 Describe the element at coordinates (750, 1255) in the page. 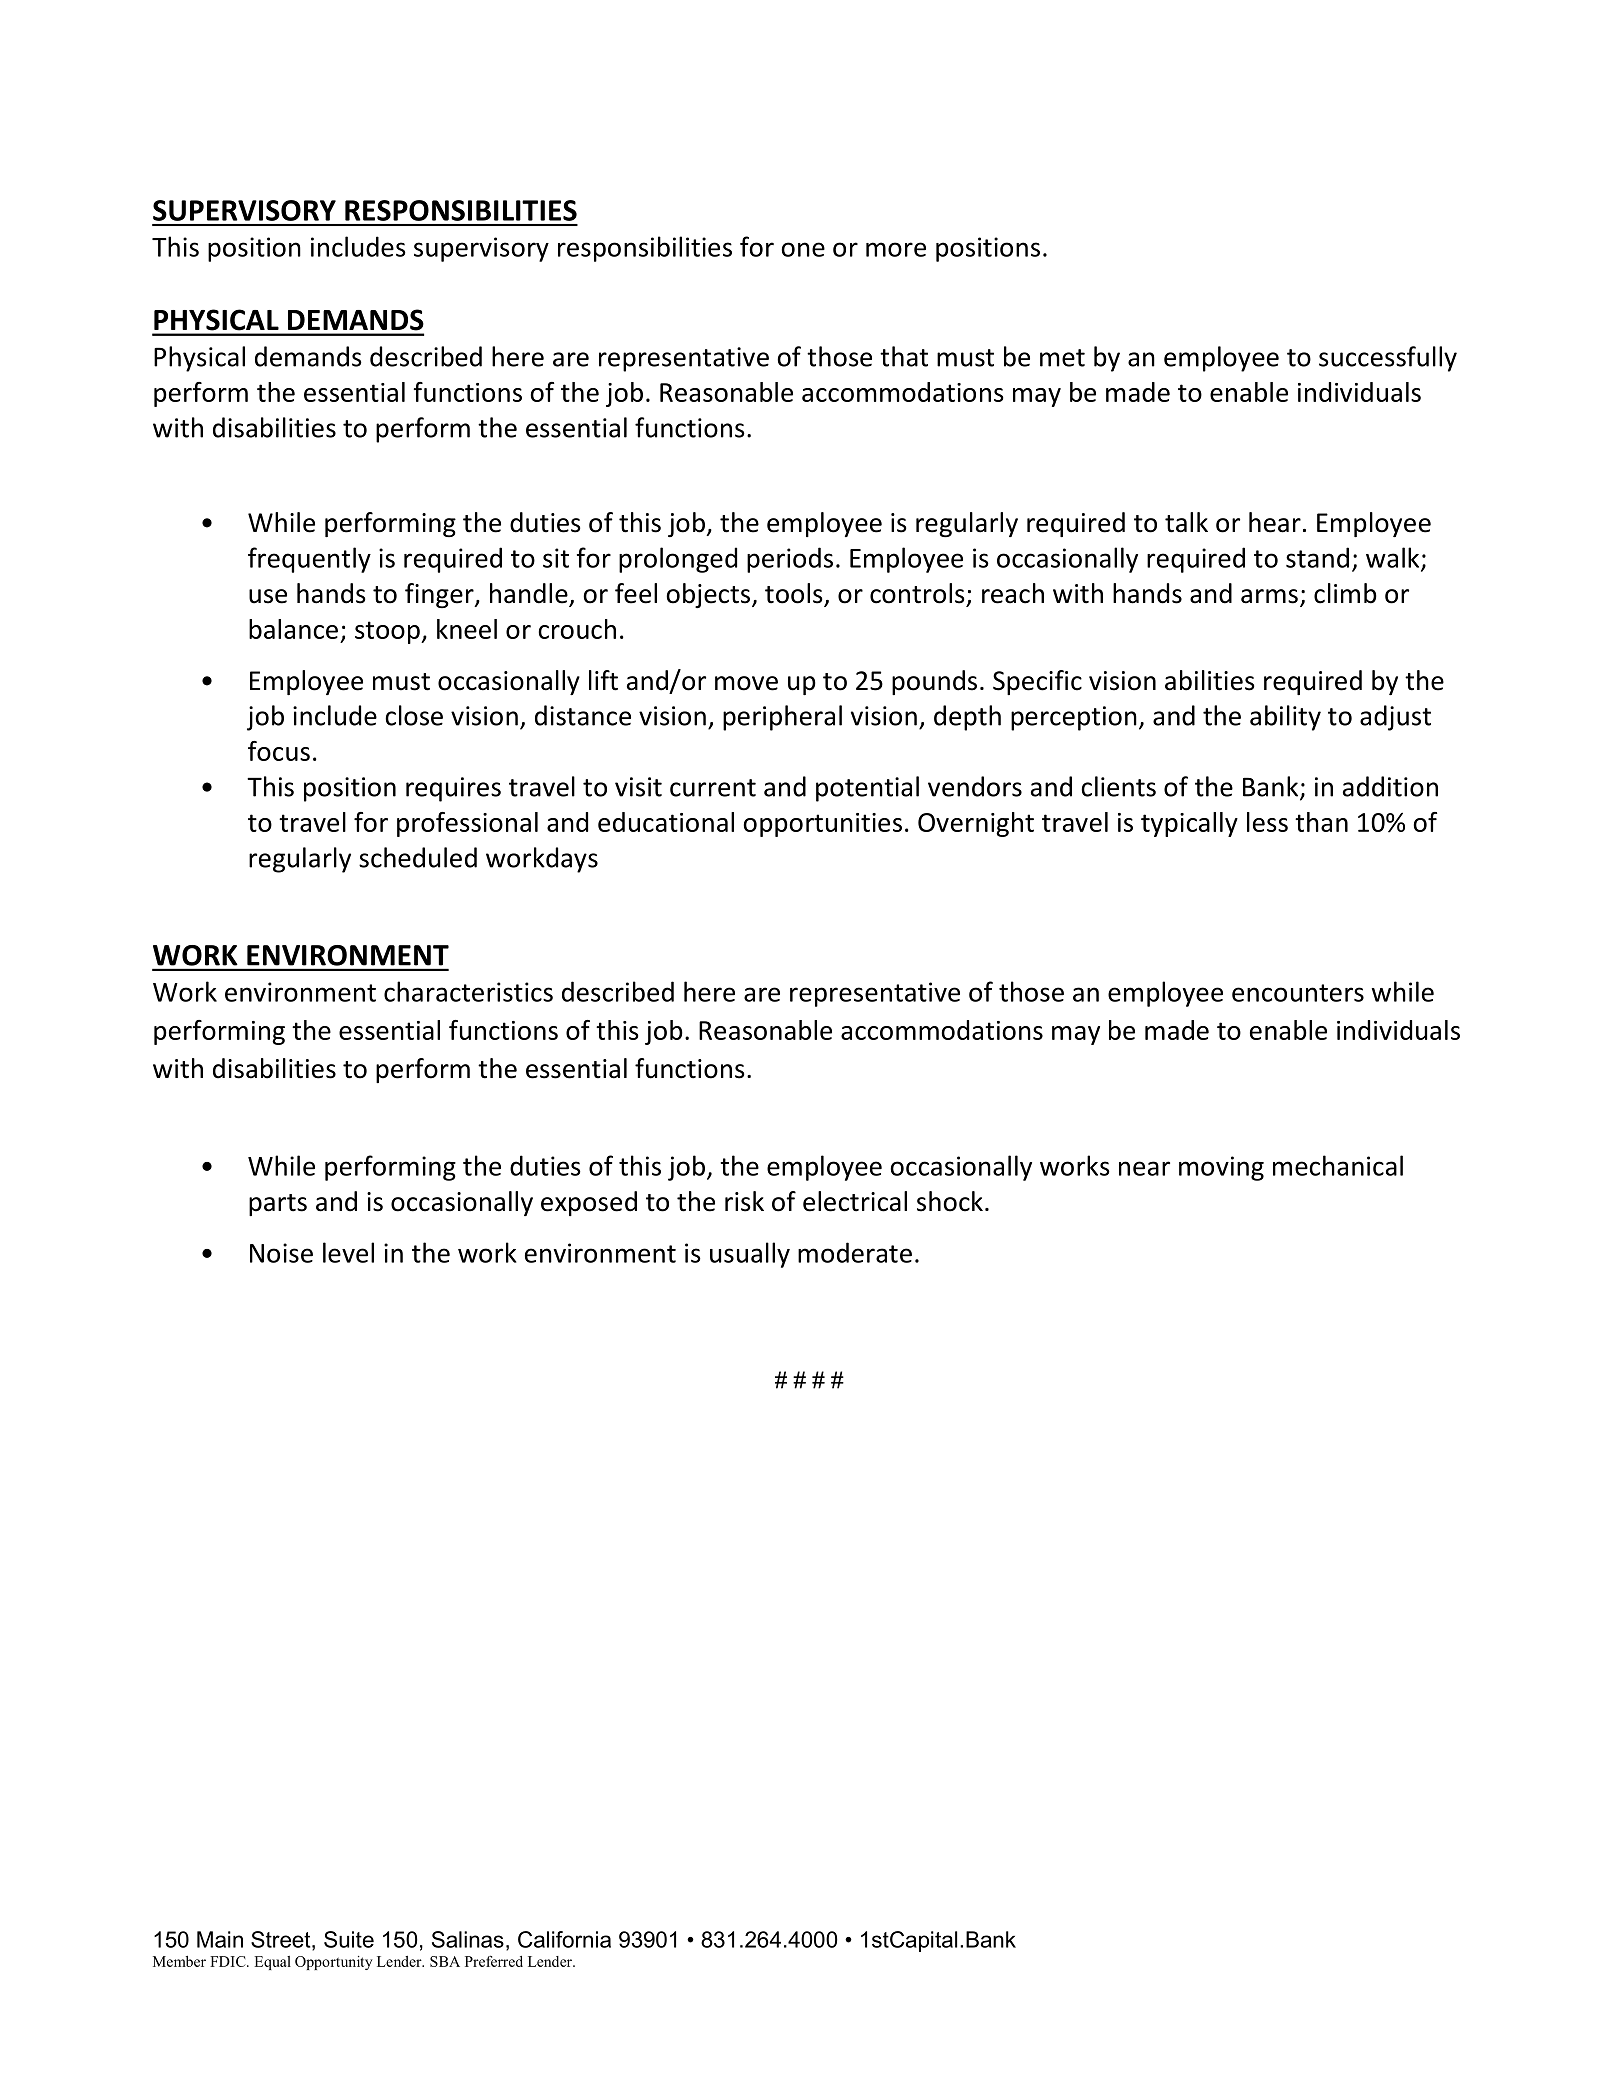

I see `usually` at that location.
